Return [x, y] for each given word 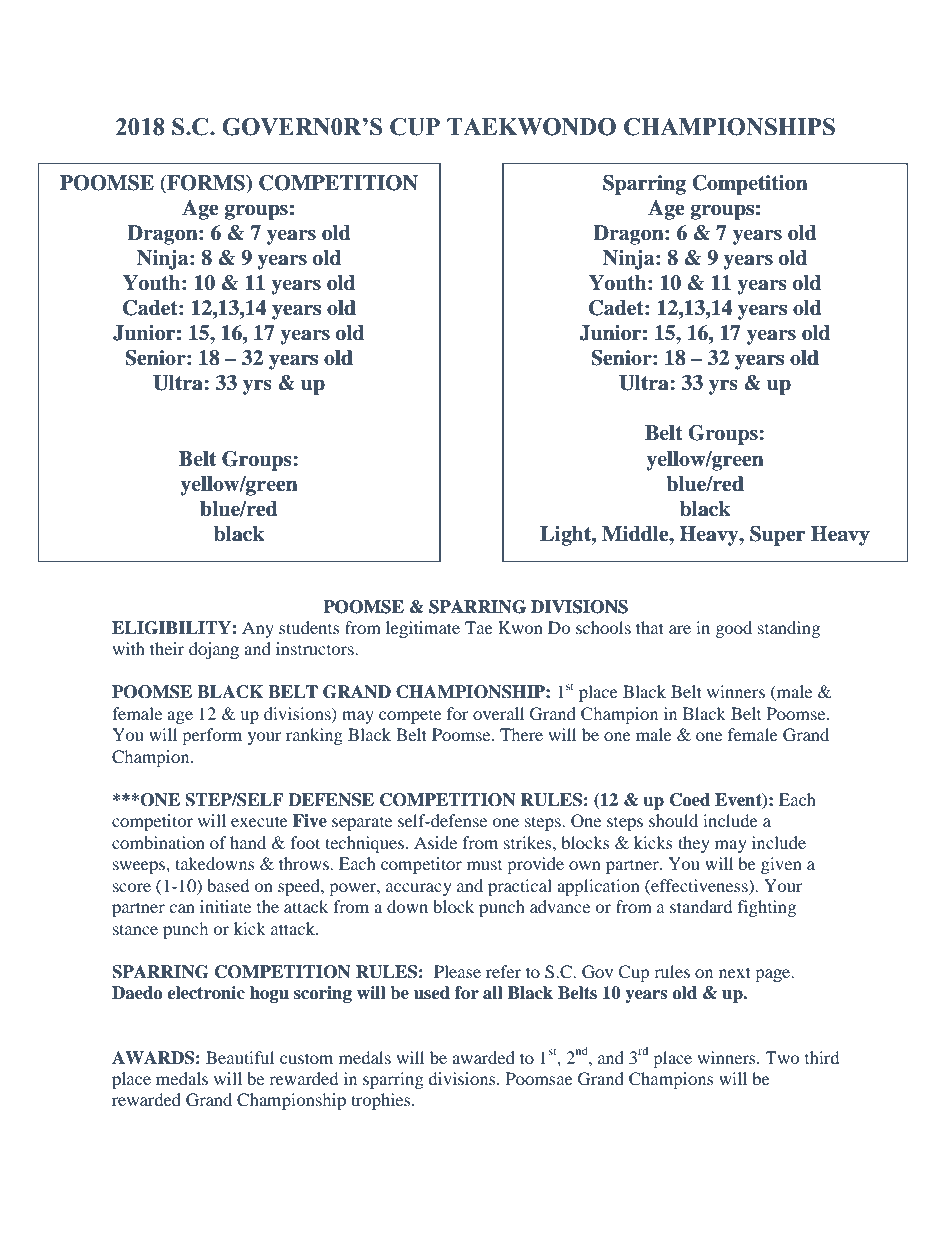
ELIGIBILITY [171, 628]
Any [258, 629]
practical [520, 887]
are [680, 629]
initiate [225, 906]
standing [789, 629]
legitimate [423, 629]
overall [498, 713]
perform [212, 736]
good [734, 629]
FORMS [206, 184]
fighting [767, 908]
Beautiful [240, 1057]
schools [603, 627]
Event [739, 800]
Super [778, 536]
